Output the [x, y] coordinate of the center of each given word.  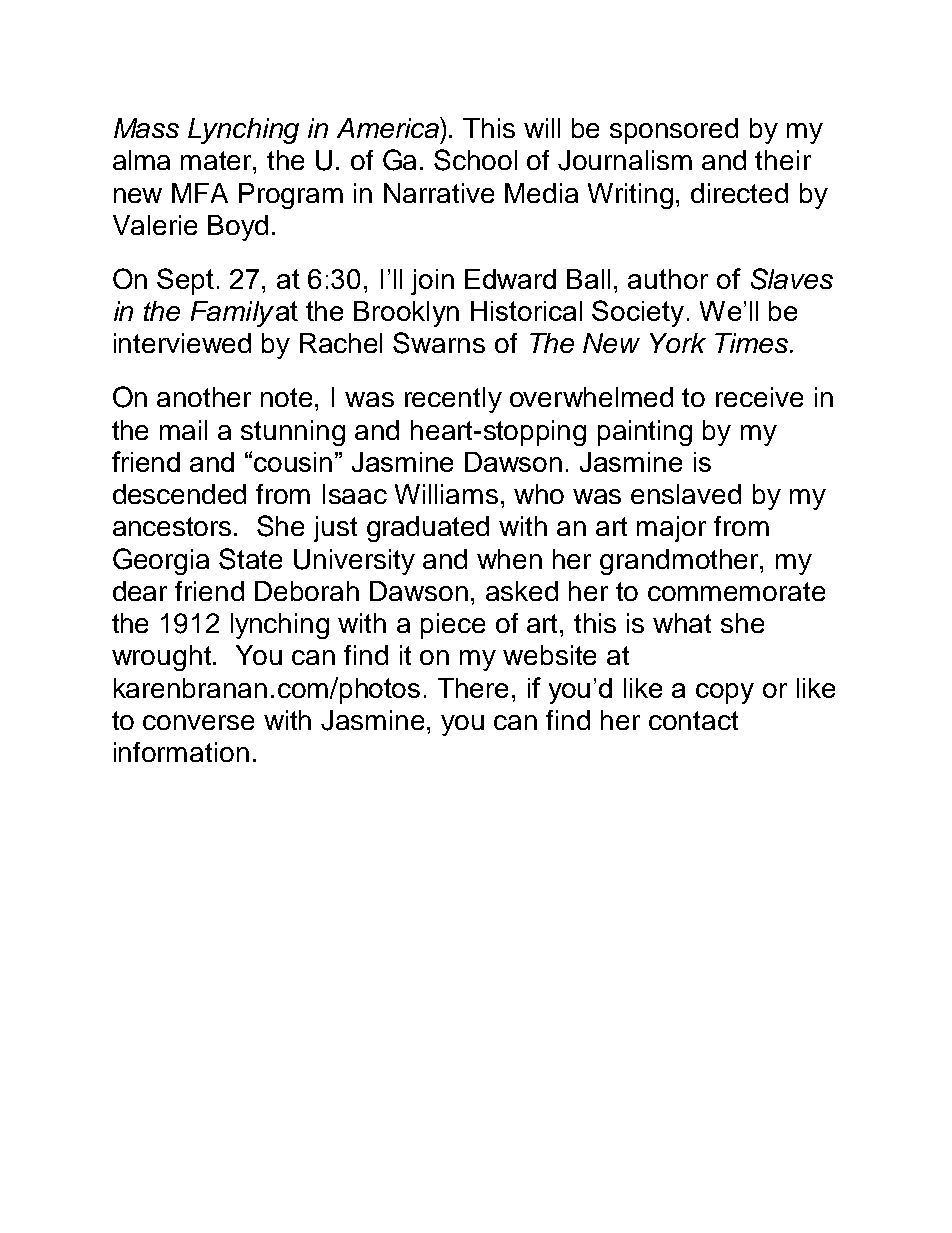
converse [198, 722]
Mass [146, 128]
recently [453, 400]
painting [645, 433]
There [473, 688]
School [475, 160]
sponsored [674, 131]
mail [183, 430]
